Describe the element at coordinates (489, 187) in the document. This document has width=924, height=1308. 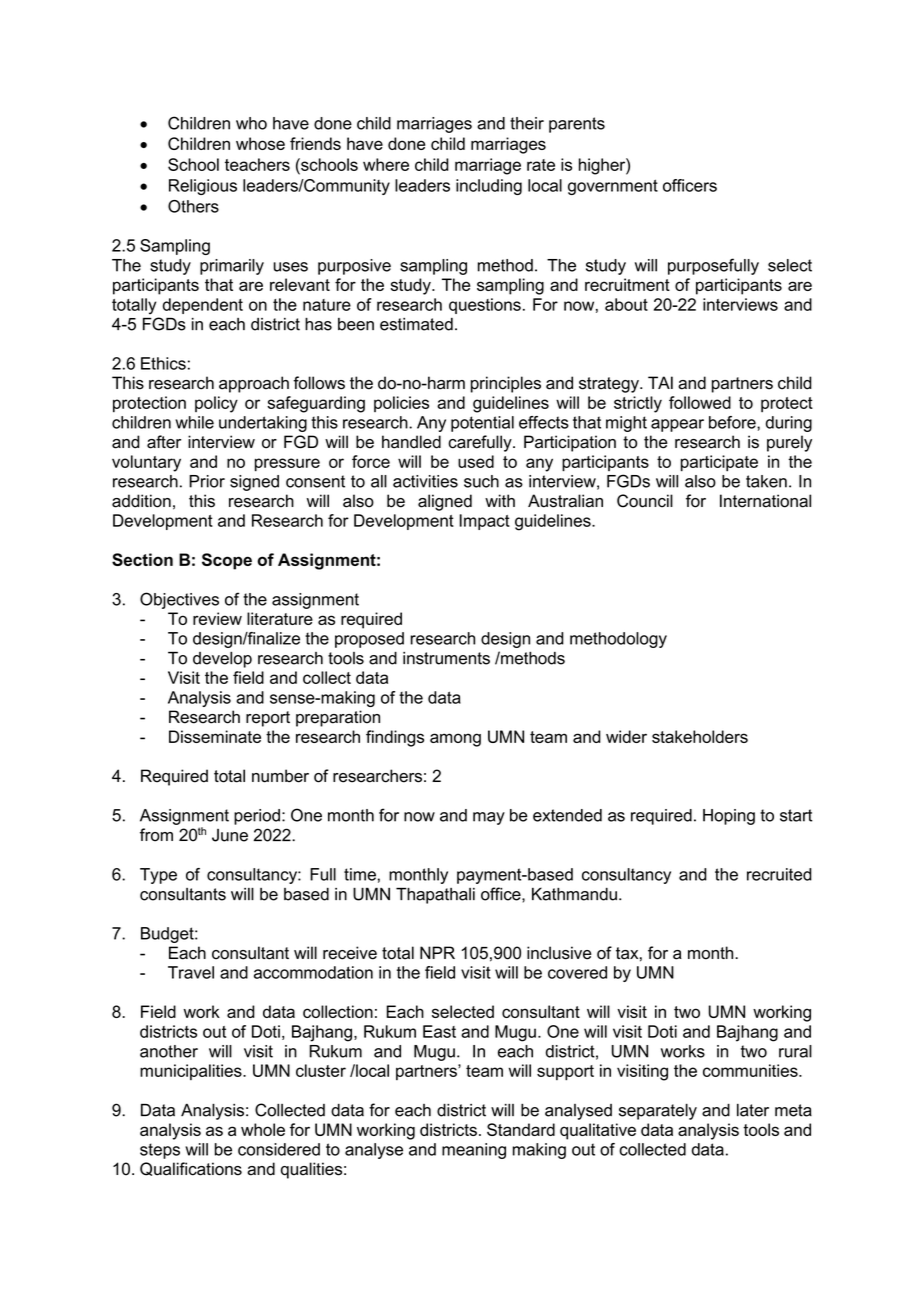
I see `including` at that location.
